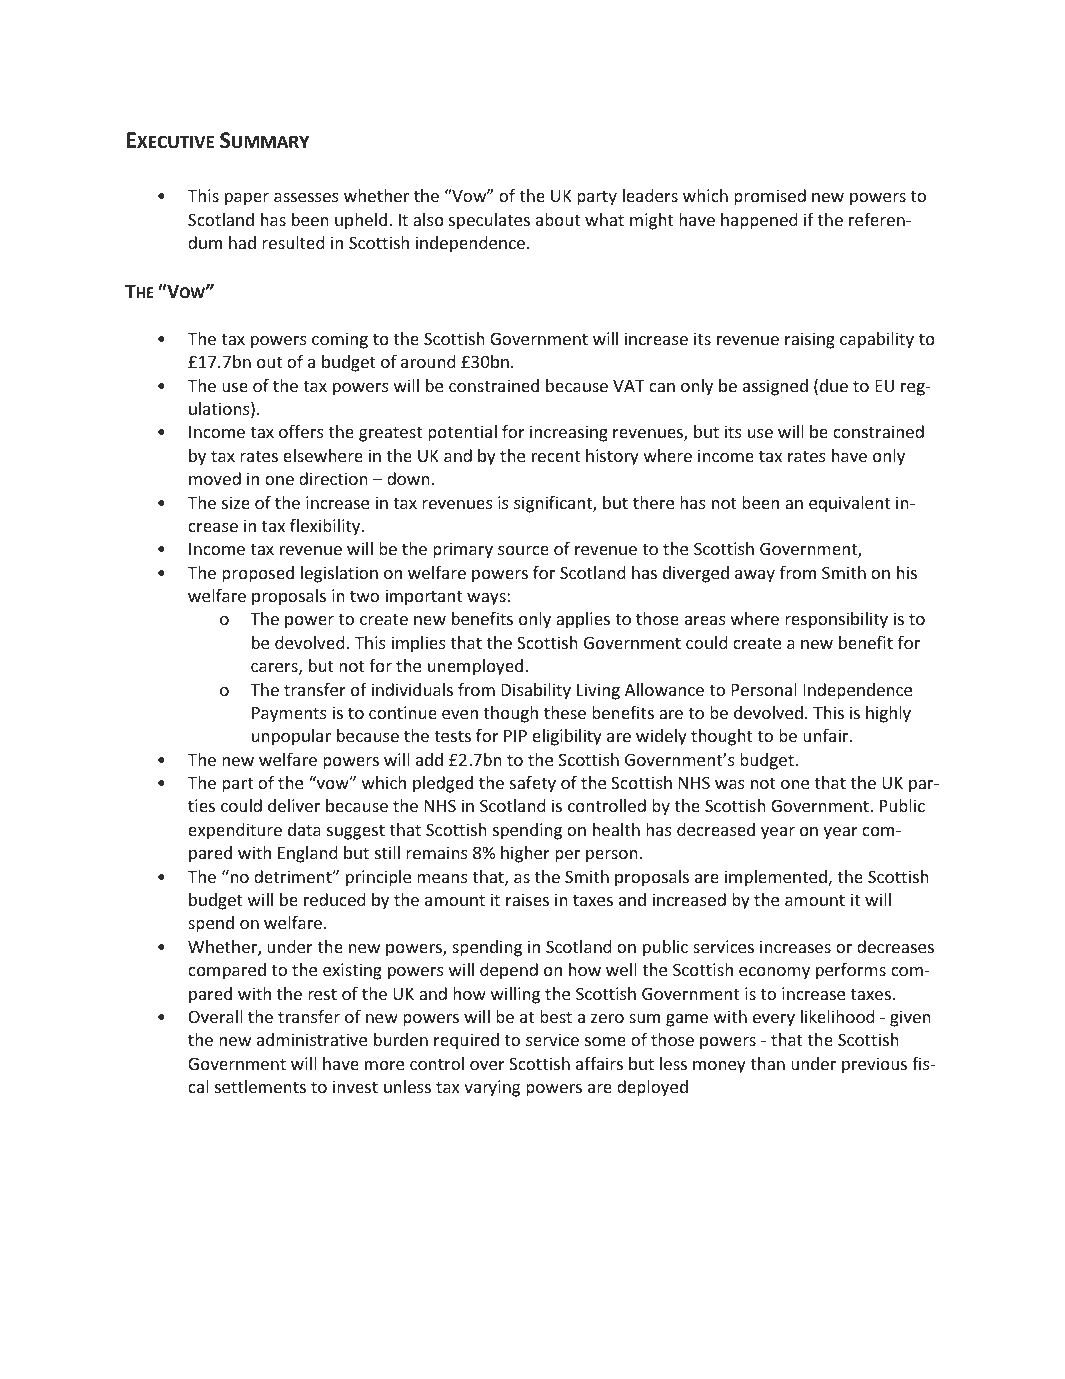  I want to click on two, so click(364, 596).
